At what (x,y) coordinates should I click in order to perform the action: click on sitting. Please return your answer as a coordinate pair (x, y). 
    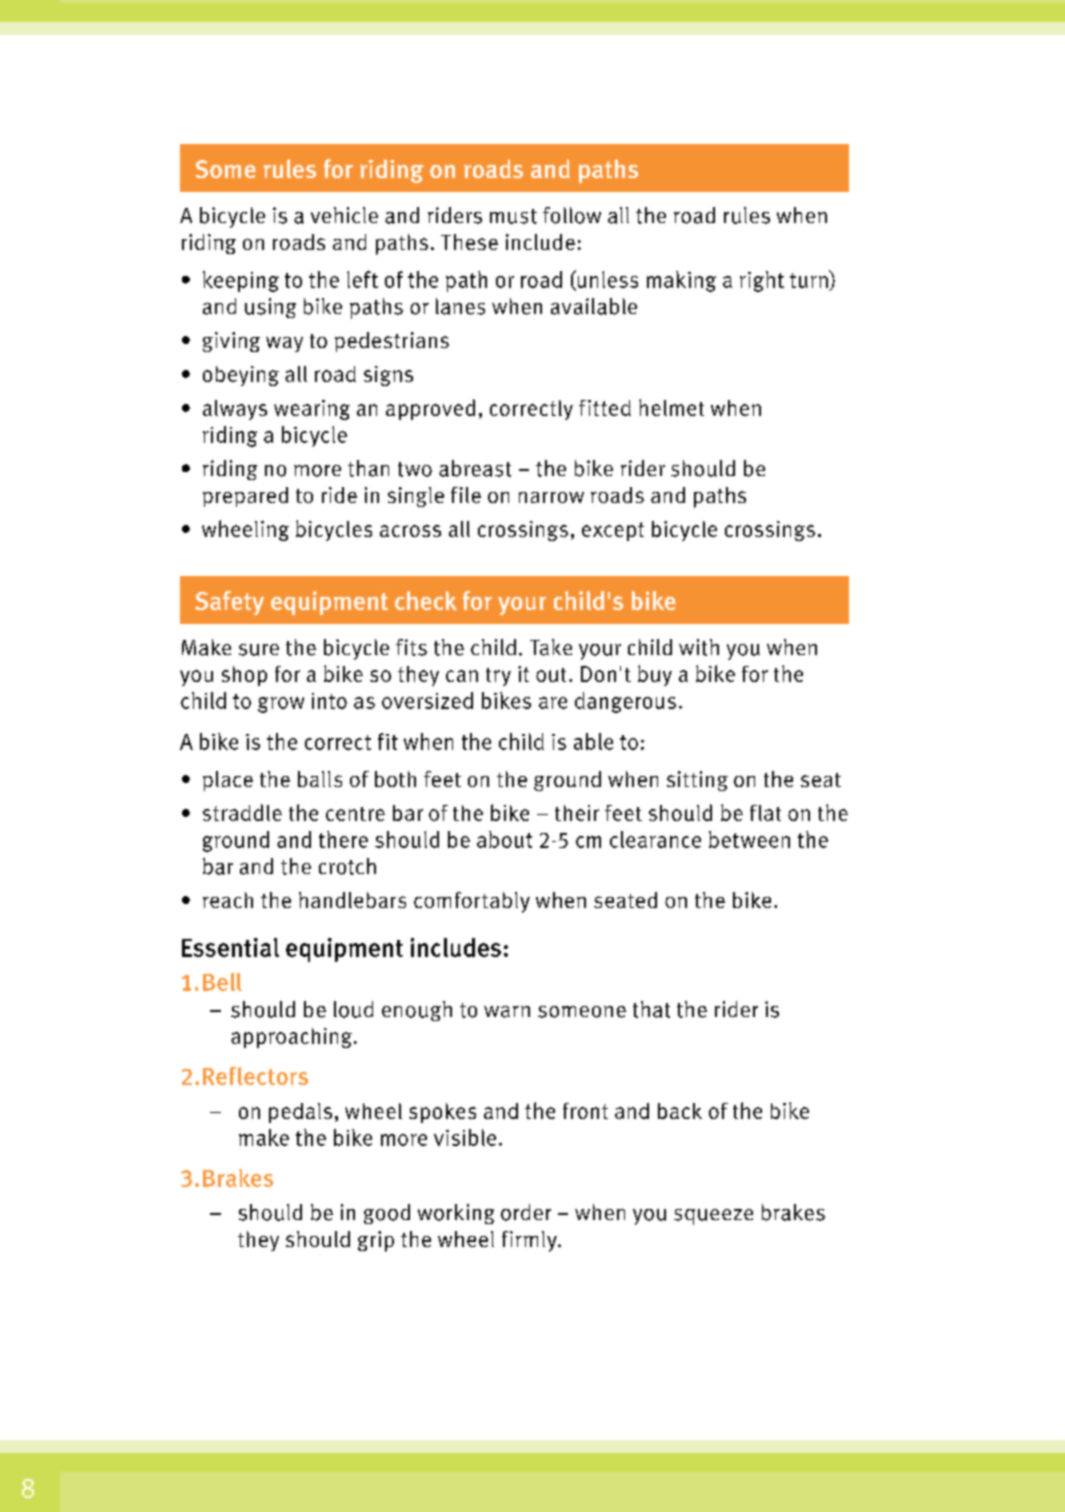
    Looking at the image, I should click on (697, 781).
